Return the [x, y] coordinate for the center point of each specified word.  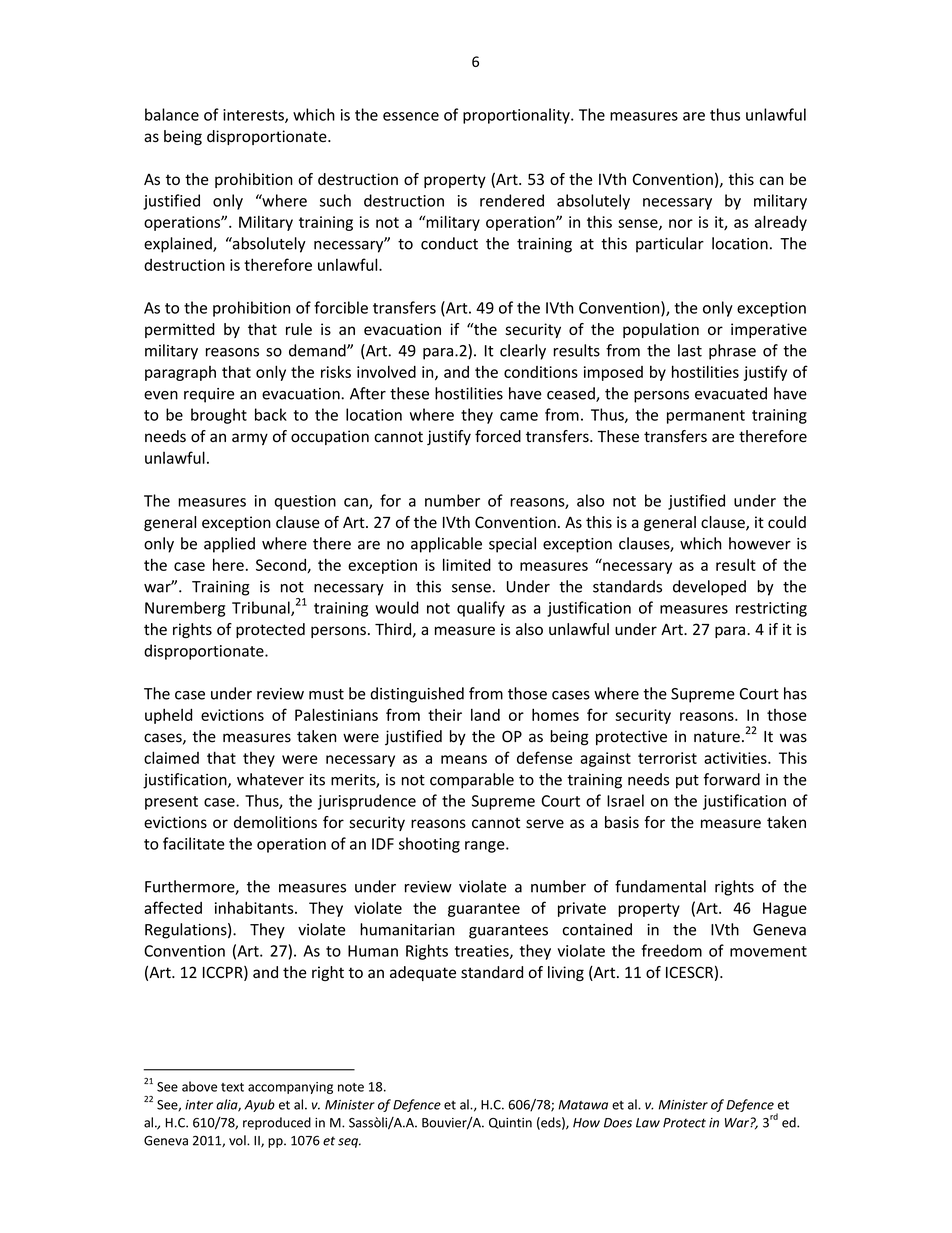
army [250, 439]
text [232, 1087]
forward [732, 779]
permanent [706, 417]
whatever [270, 779]
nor [681, 223]
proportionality [517, 116]
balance [172, 114]
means [464, 759]
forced [498, 436]
